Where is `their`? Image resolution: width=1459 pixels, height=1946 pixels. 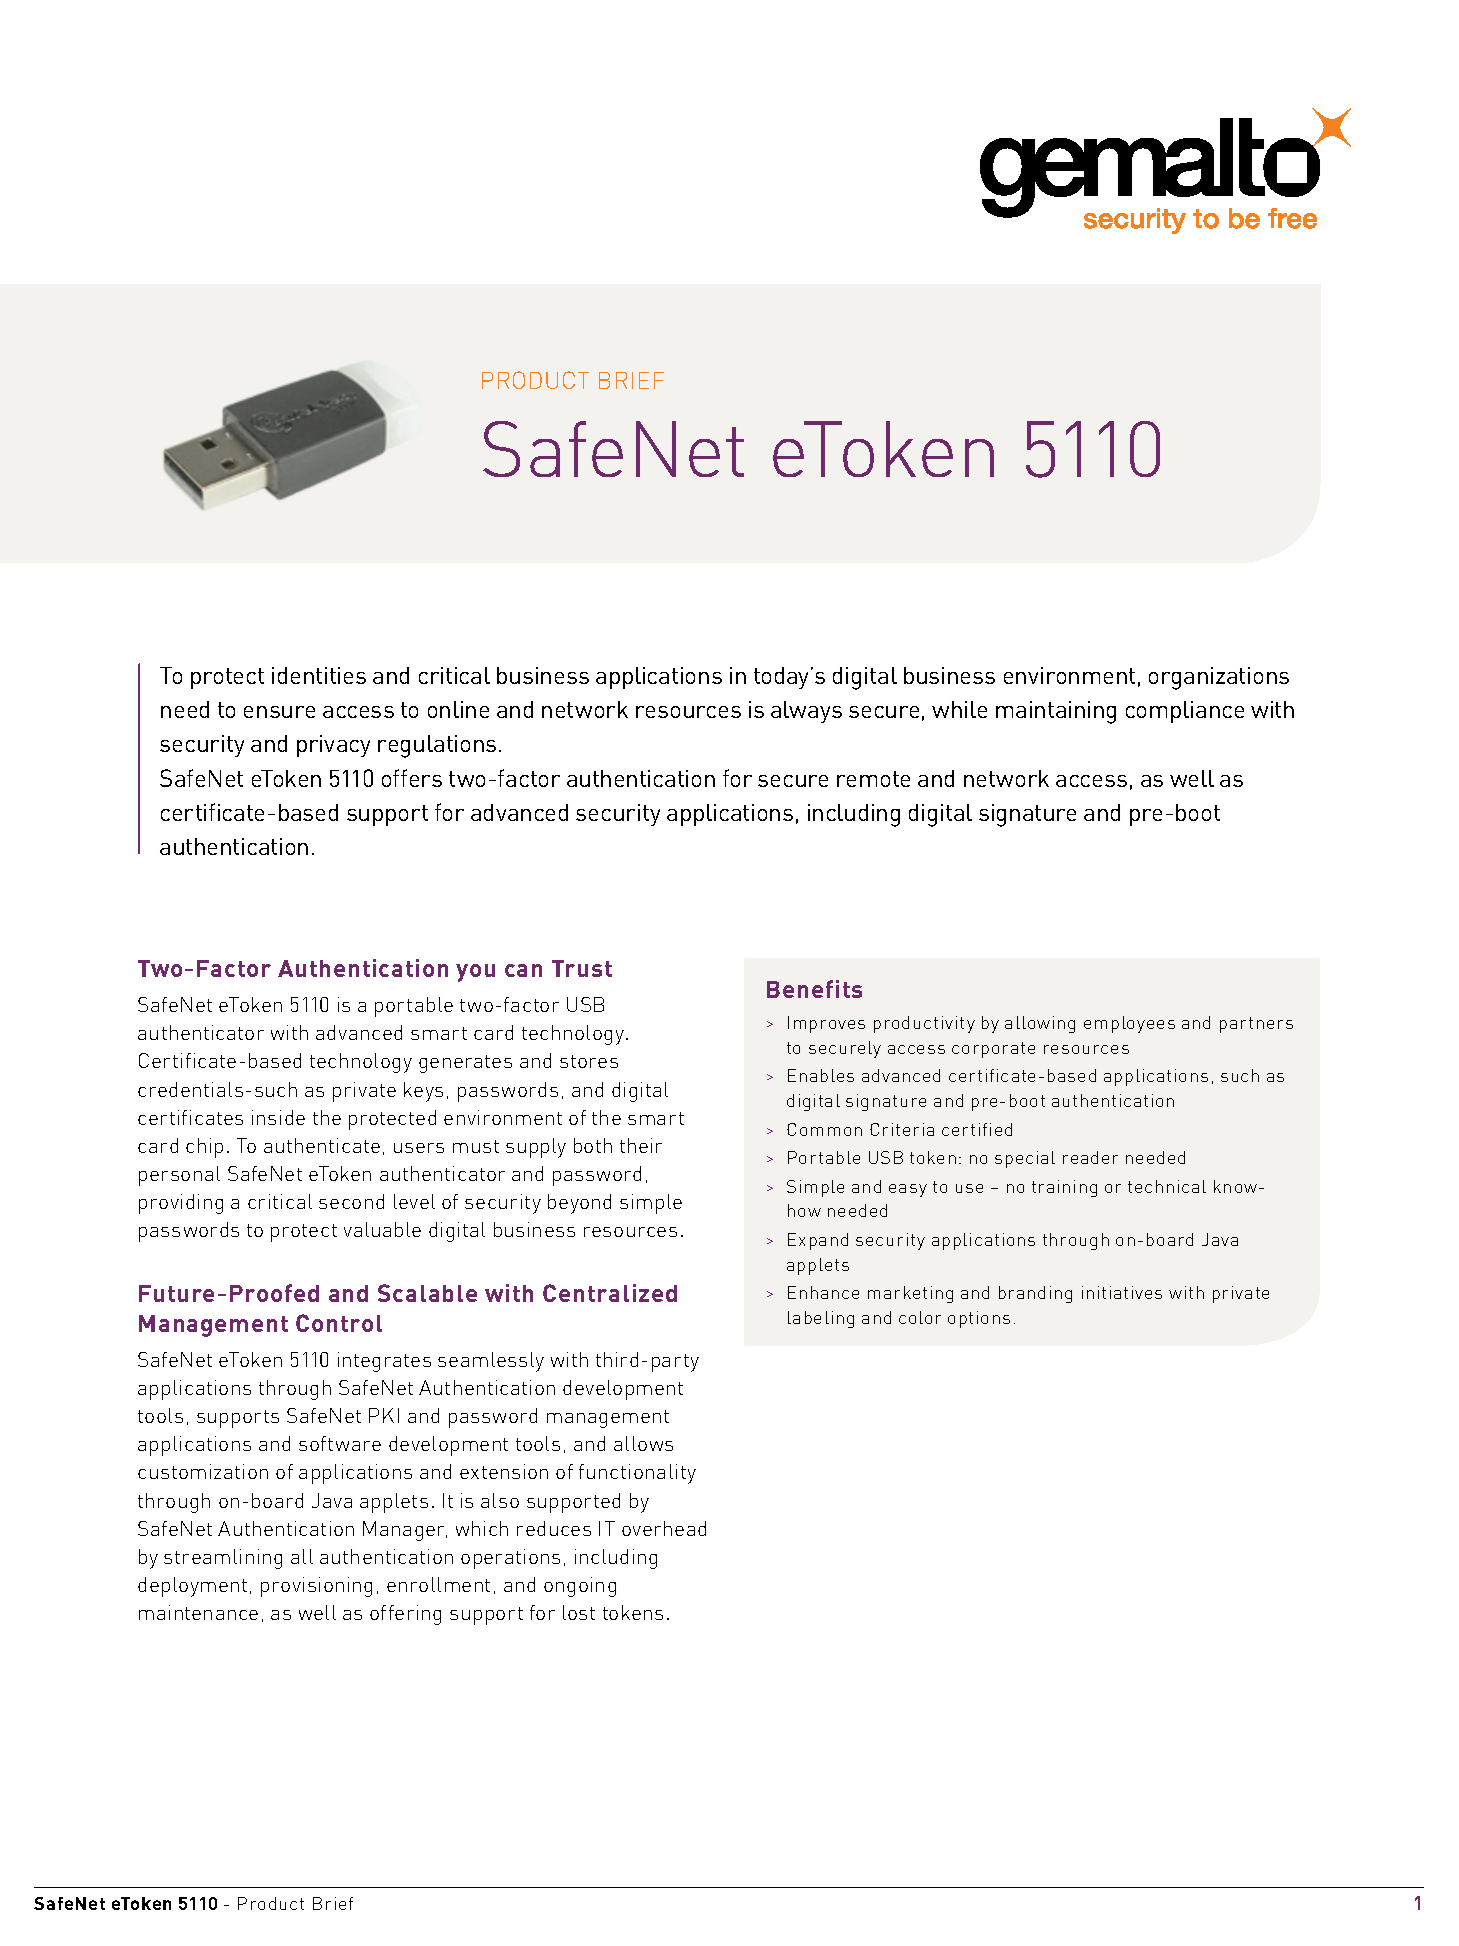 their is located at coordinates (641, 1145).
